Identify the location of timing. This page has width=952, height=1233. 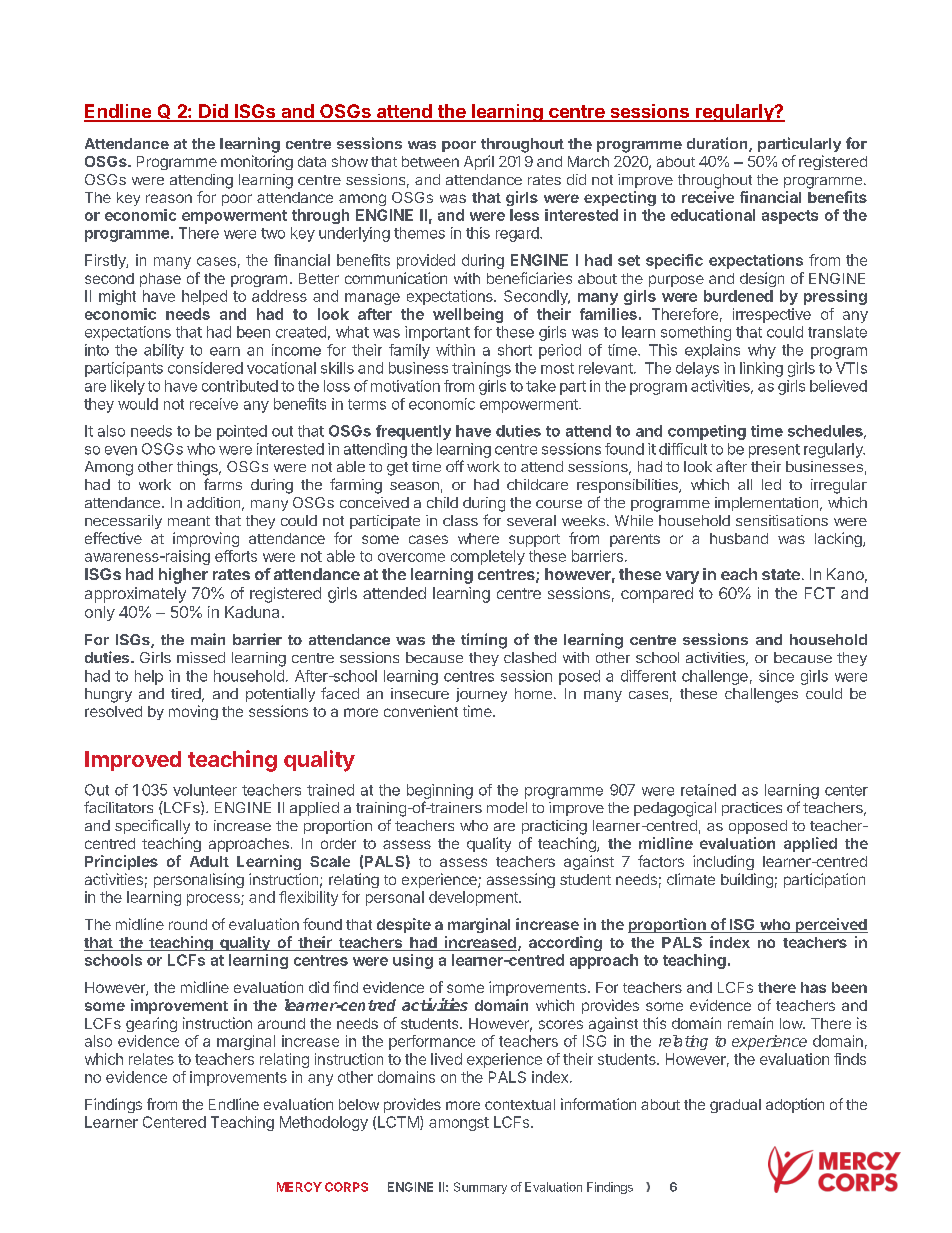
(484, 641).
